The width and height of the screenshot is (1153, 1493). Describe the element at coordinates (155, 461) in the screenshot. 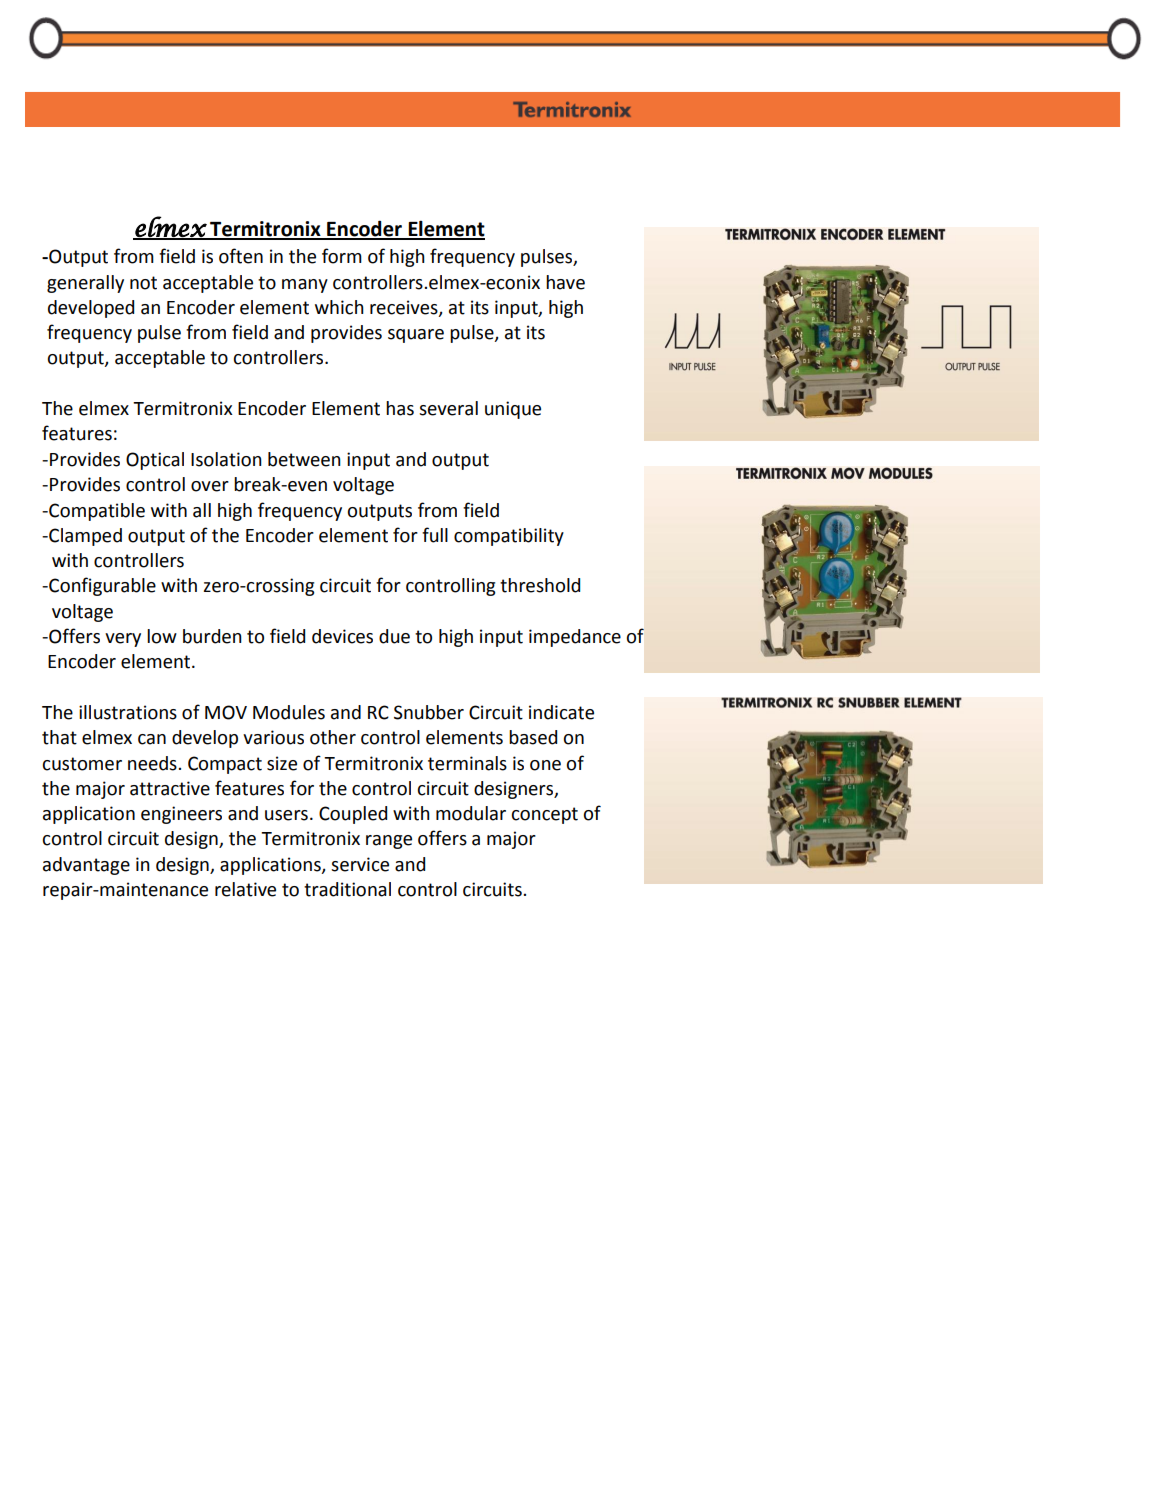

I see `Optical` at that location.
